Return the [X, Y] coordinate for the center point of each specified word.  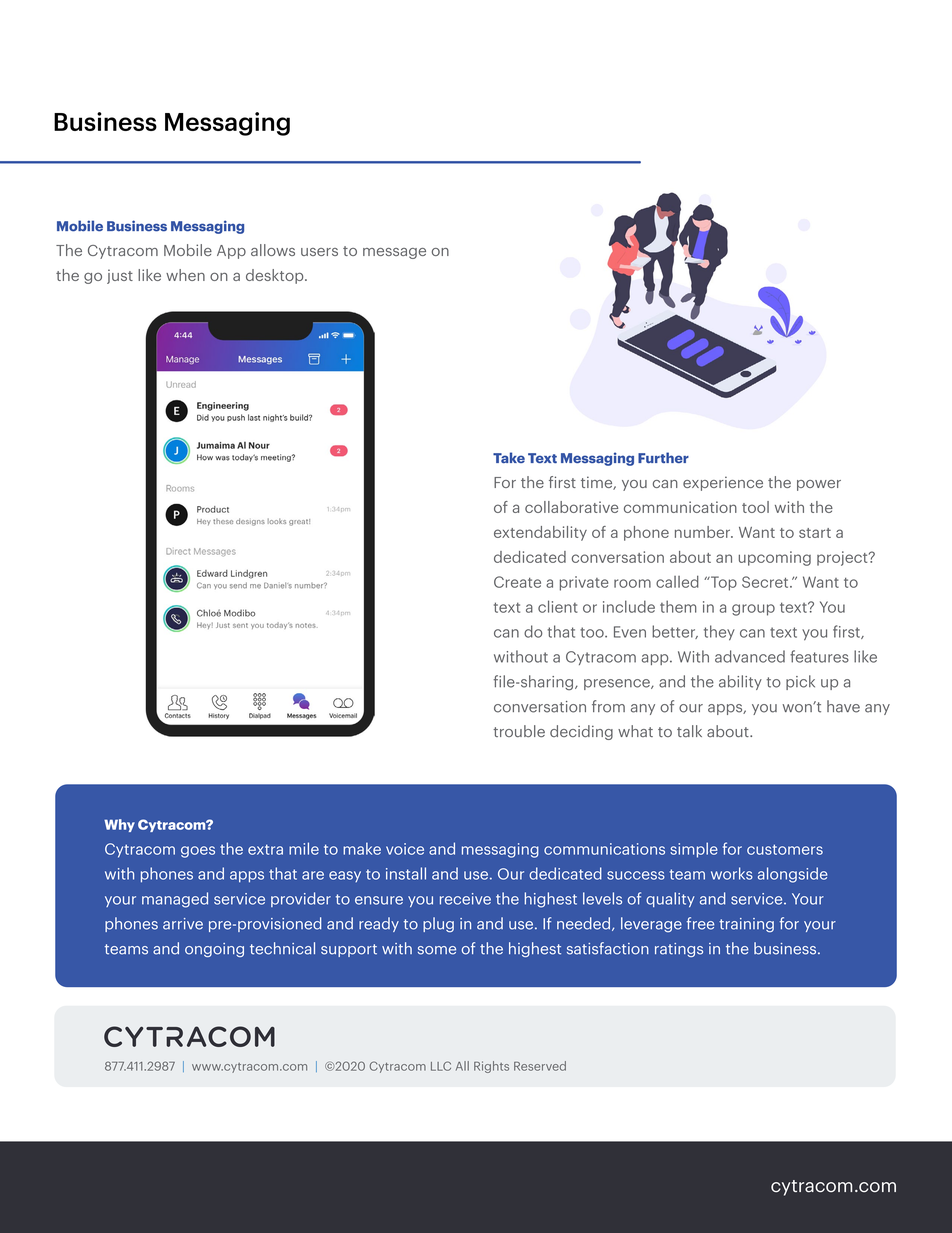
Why [119, 825]
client [558, 606]
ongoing [214, 950]
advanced [750, 656]
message [394, 253]
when [185, 275]
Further [663, 457]
